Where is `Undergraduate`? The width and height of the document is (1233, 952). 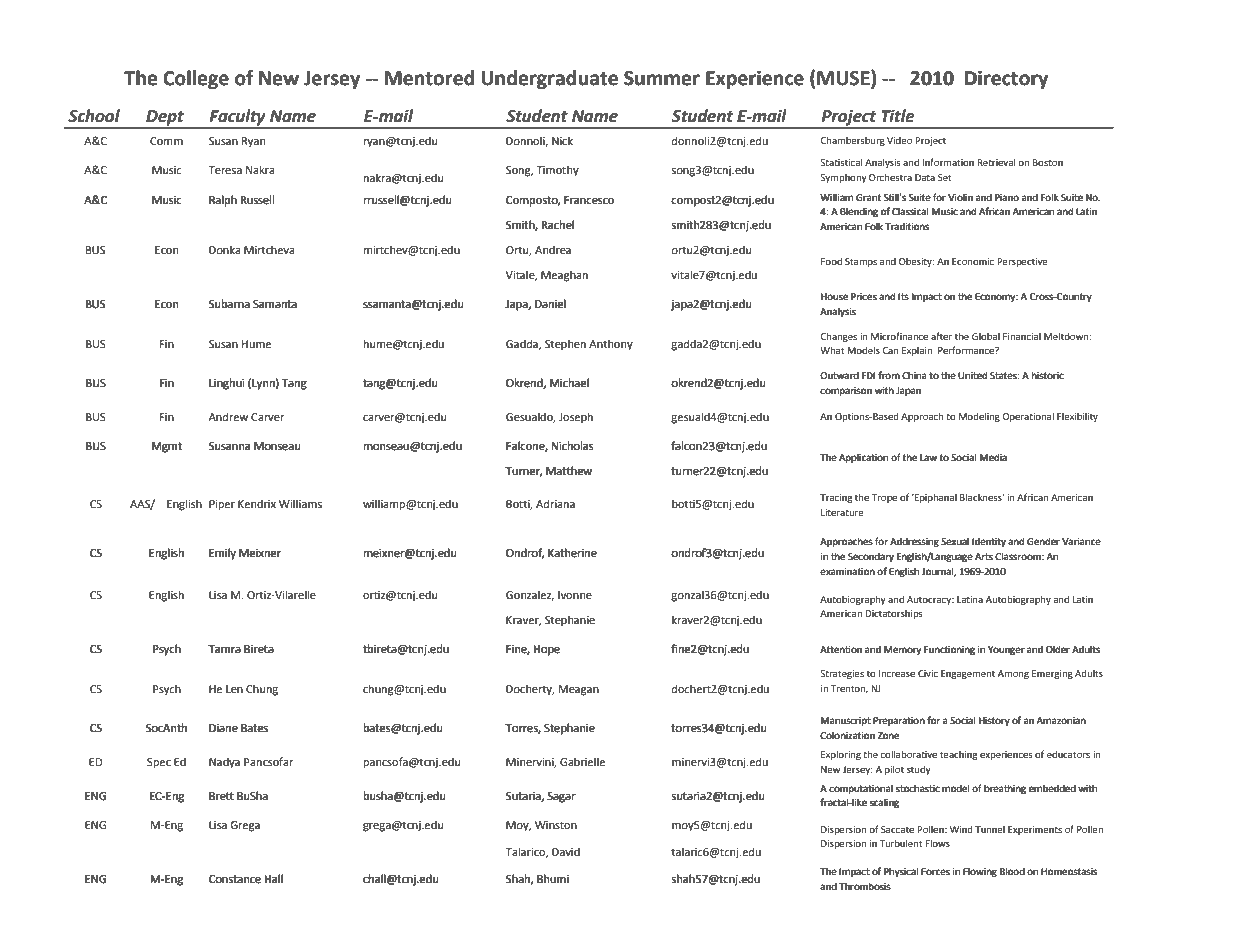
Undergraduate is located at coordinates (549, 79).
